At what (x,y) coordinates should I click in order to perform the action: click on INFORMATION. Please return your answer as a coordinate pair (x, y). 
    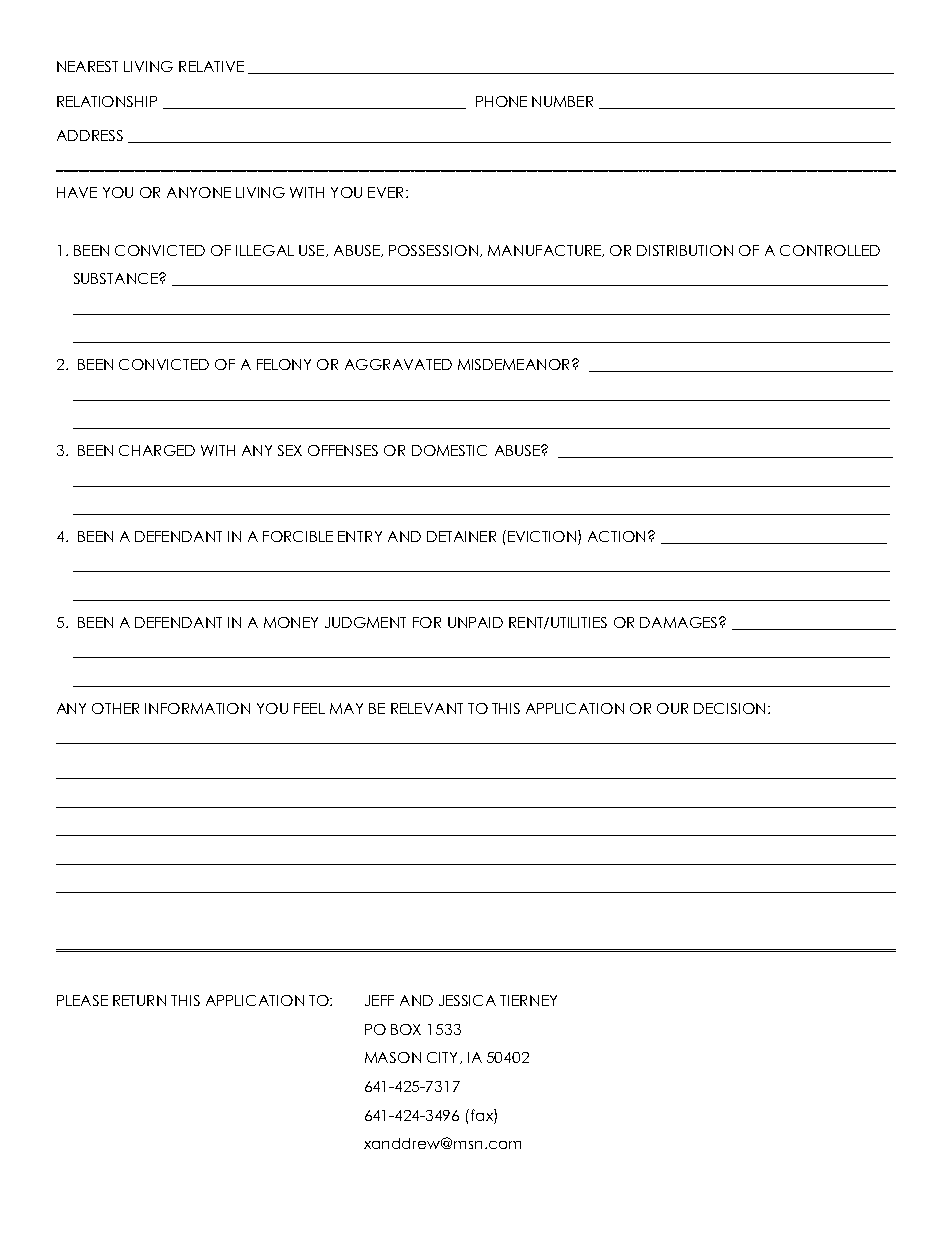
    Looking at the image, I should click on (197, 708).
